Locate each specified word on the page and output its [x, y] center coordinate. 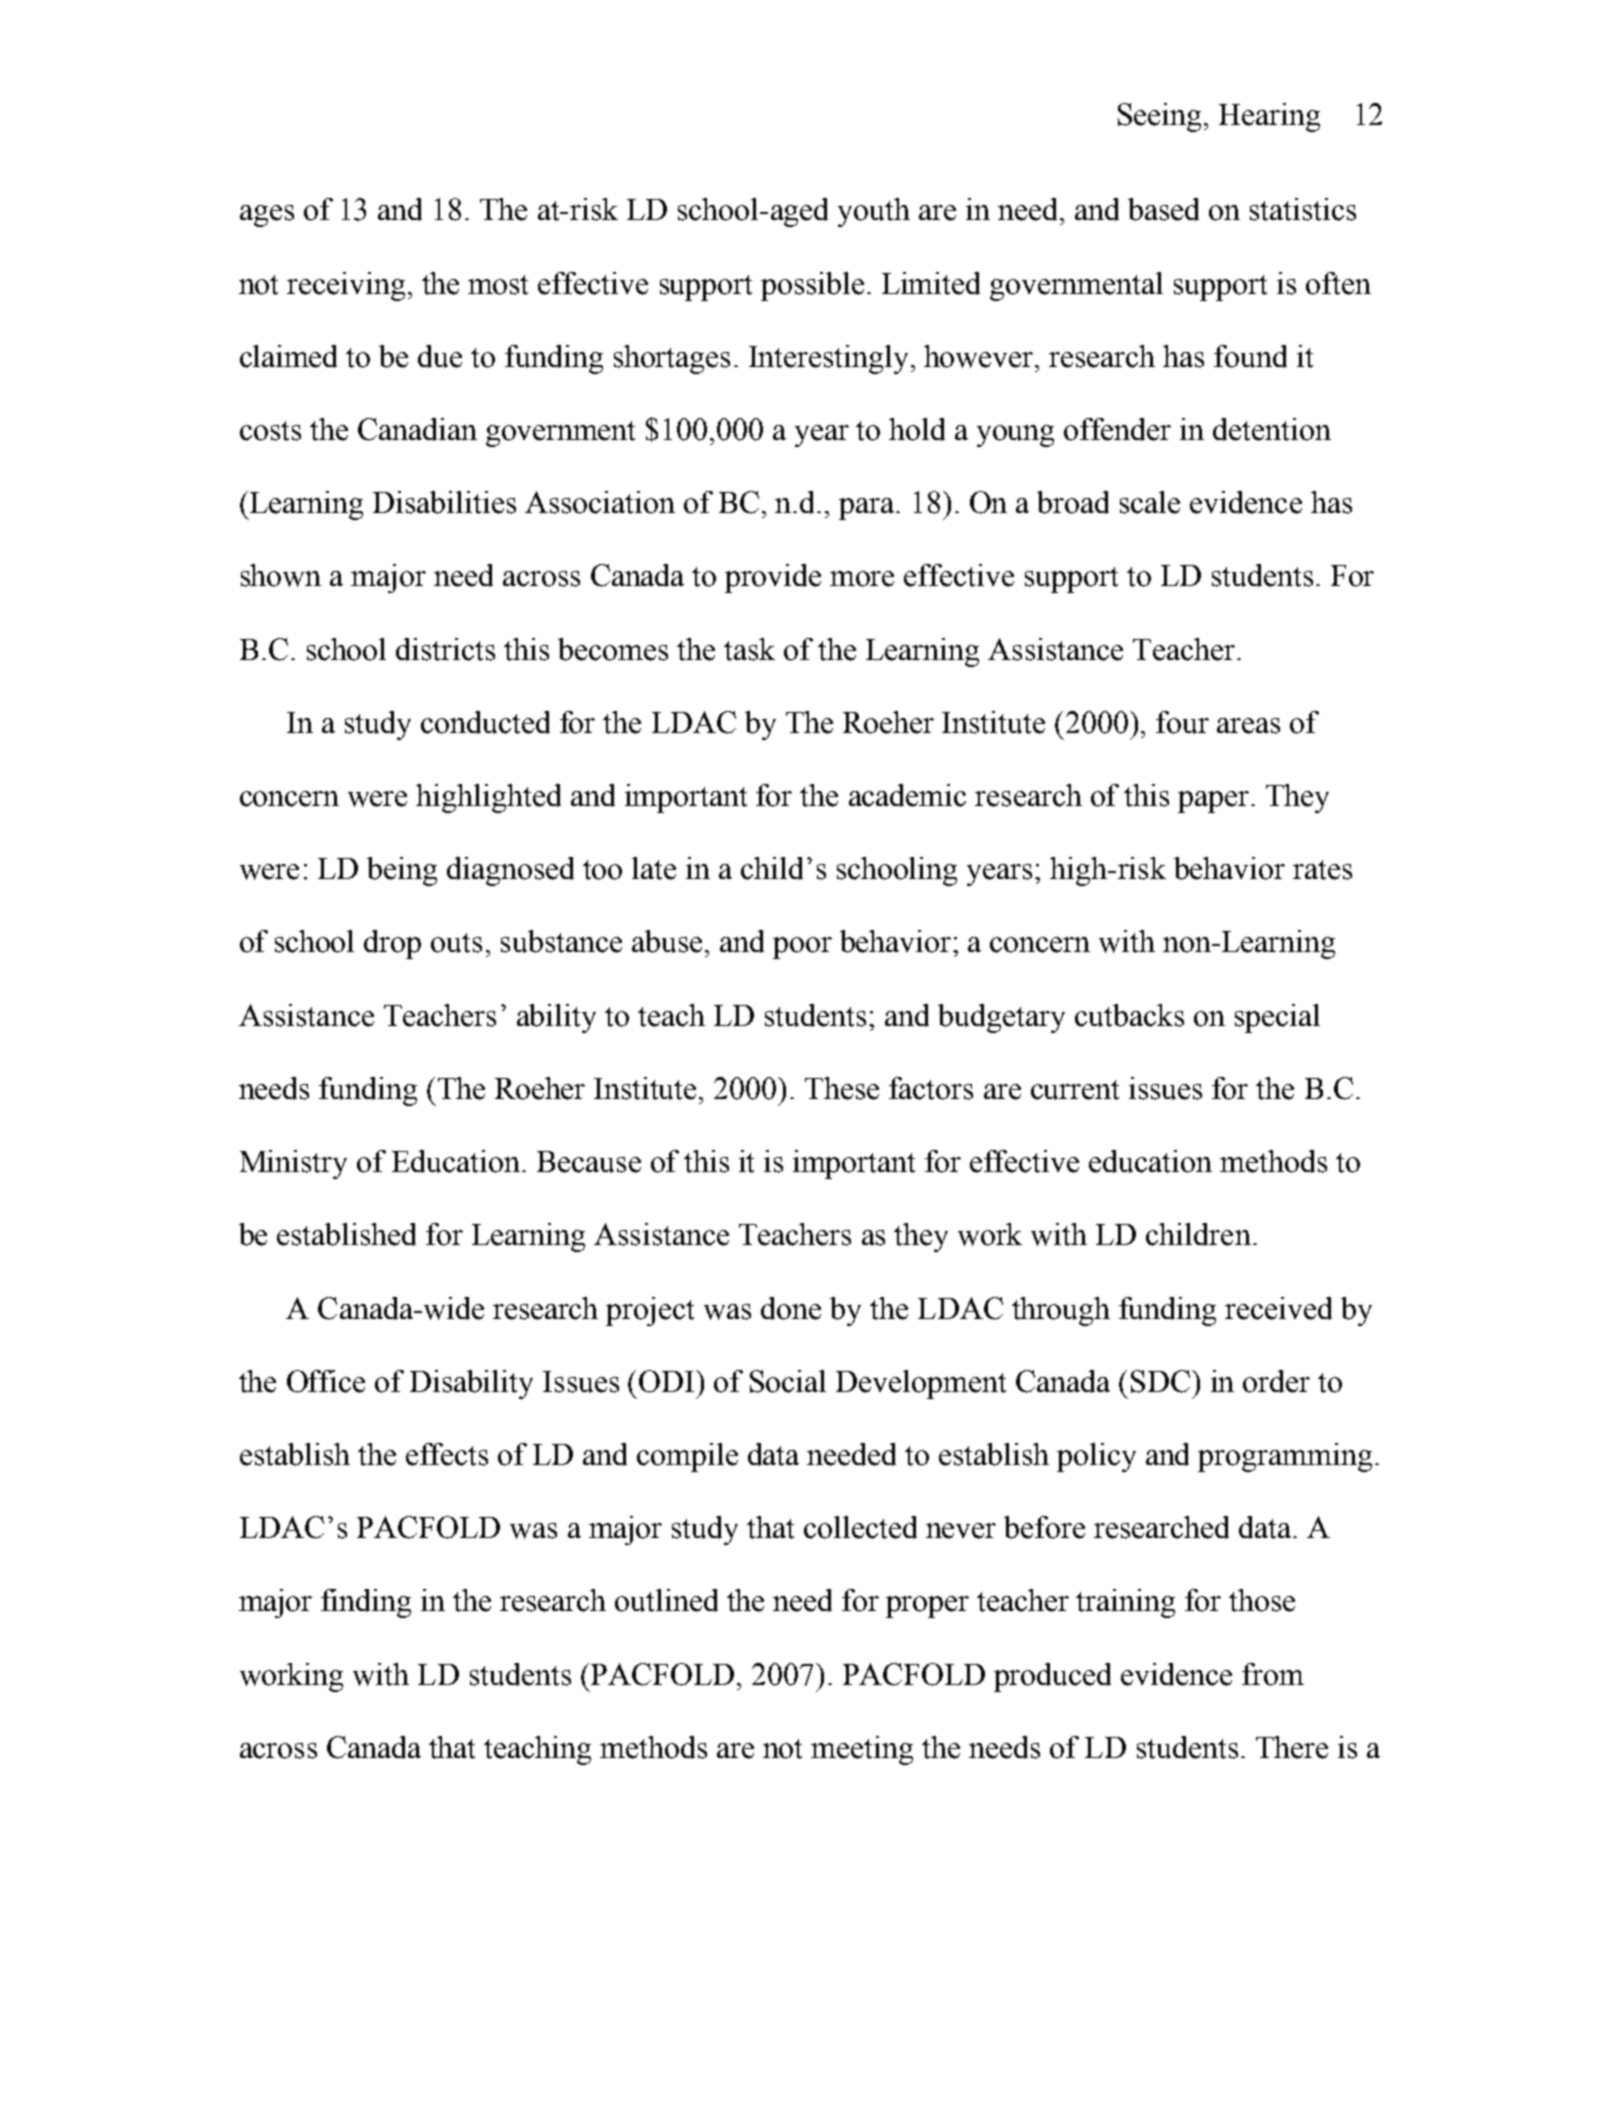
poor [802, 948]
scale [1150, 502]
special [1277, 1018]
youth [874, 212]
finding [366, 1603]
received [1278, 1308]
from [1273, 1674]
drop [392, 944]
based [1163, 209]
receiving [346, 286]
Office [326, 1381]
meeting [862, 1750]
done [791, 1308]
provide [773, 578]
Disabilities [444, 502]
